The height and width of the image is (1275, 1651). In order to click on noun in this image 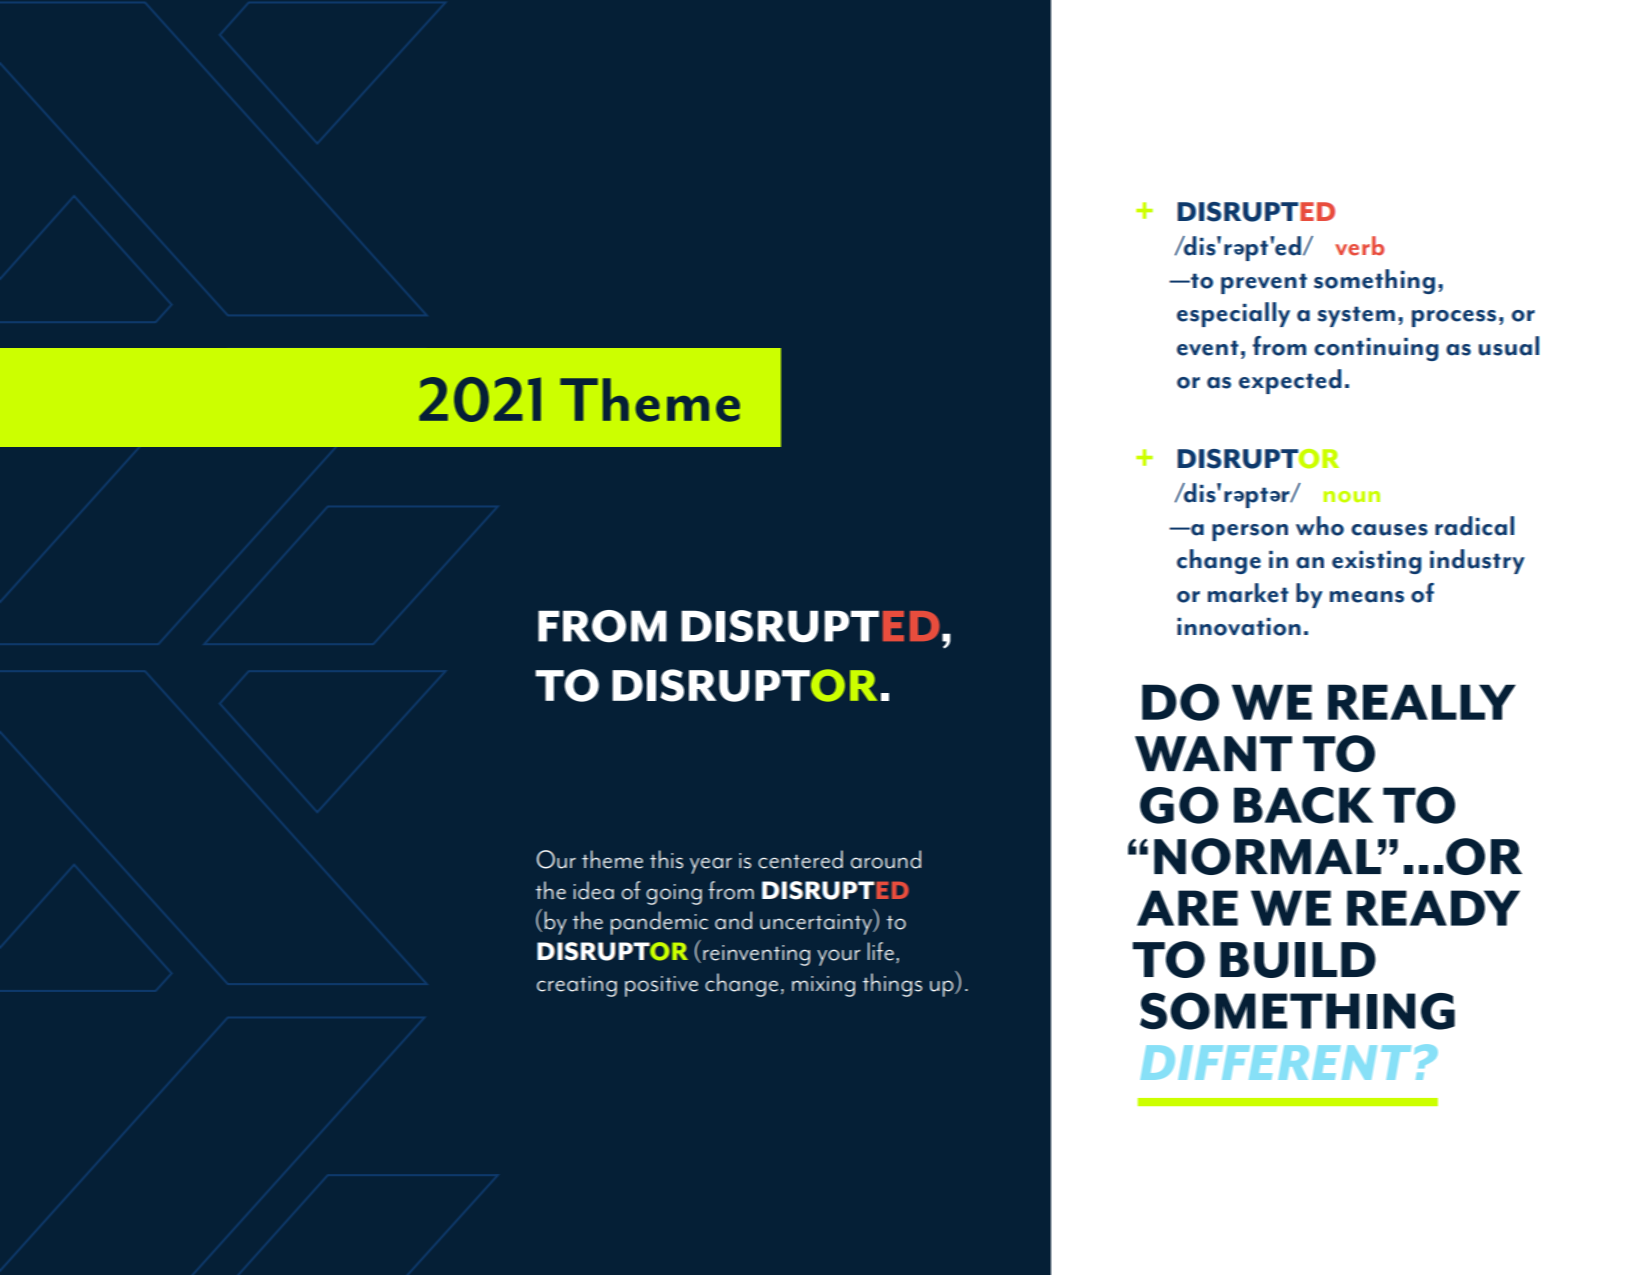, I will do `click(1352, 497)`.
